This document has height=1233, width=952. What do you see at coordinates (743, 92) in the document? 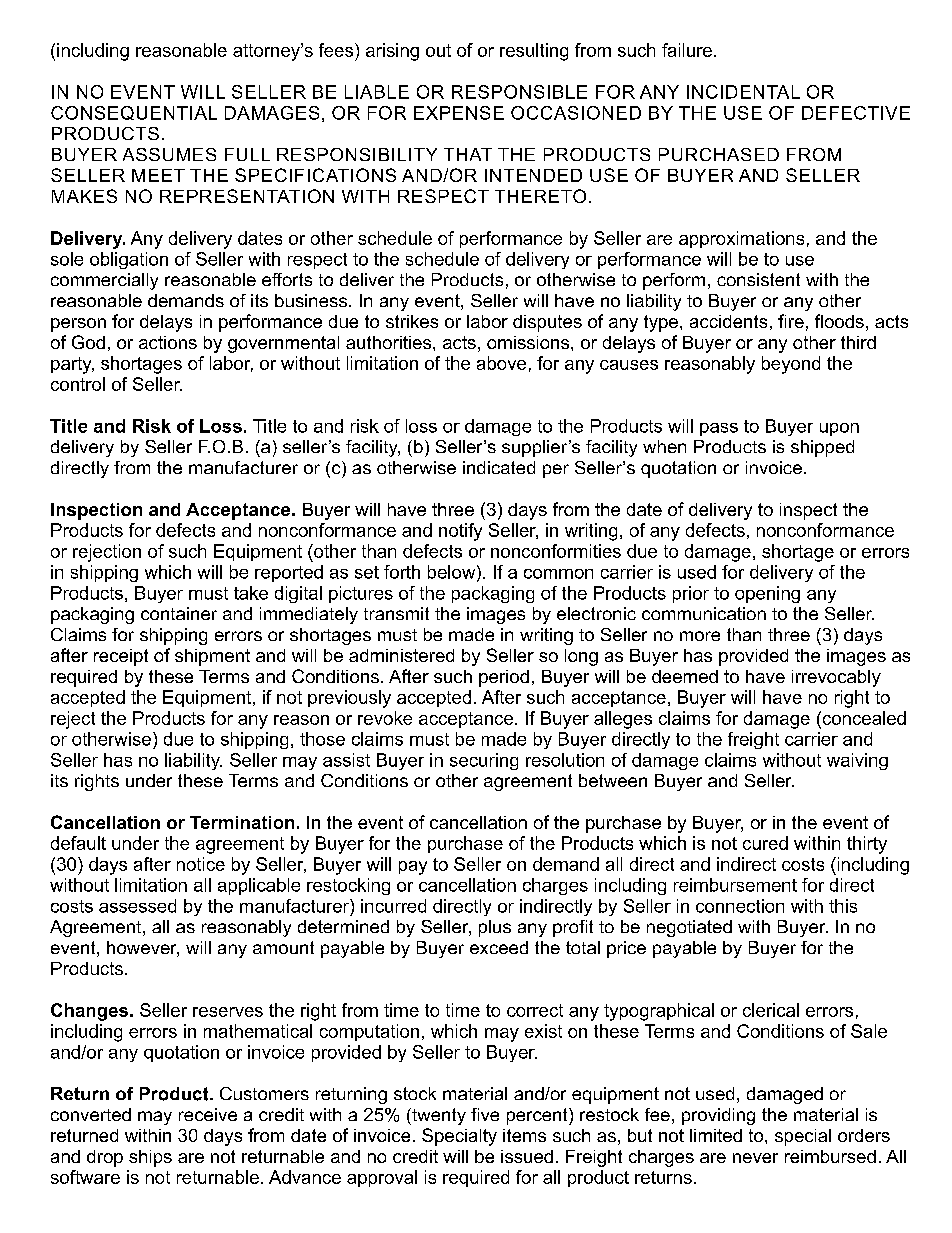
I see `INCIDENTAL` at bounding box center [743, 92].
